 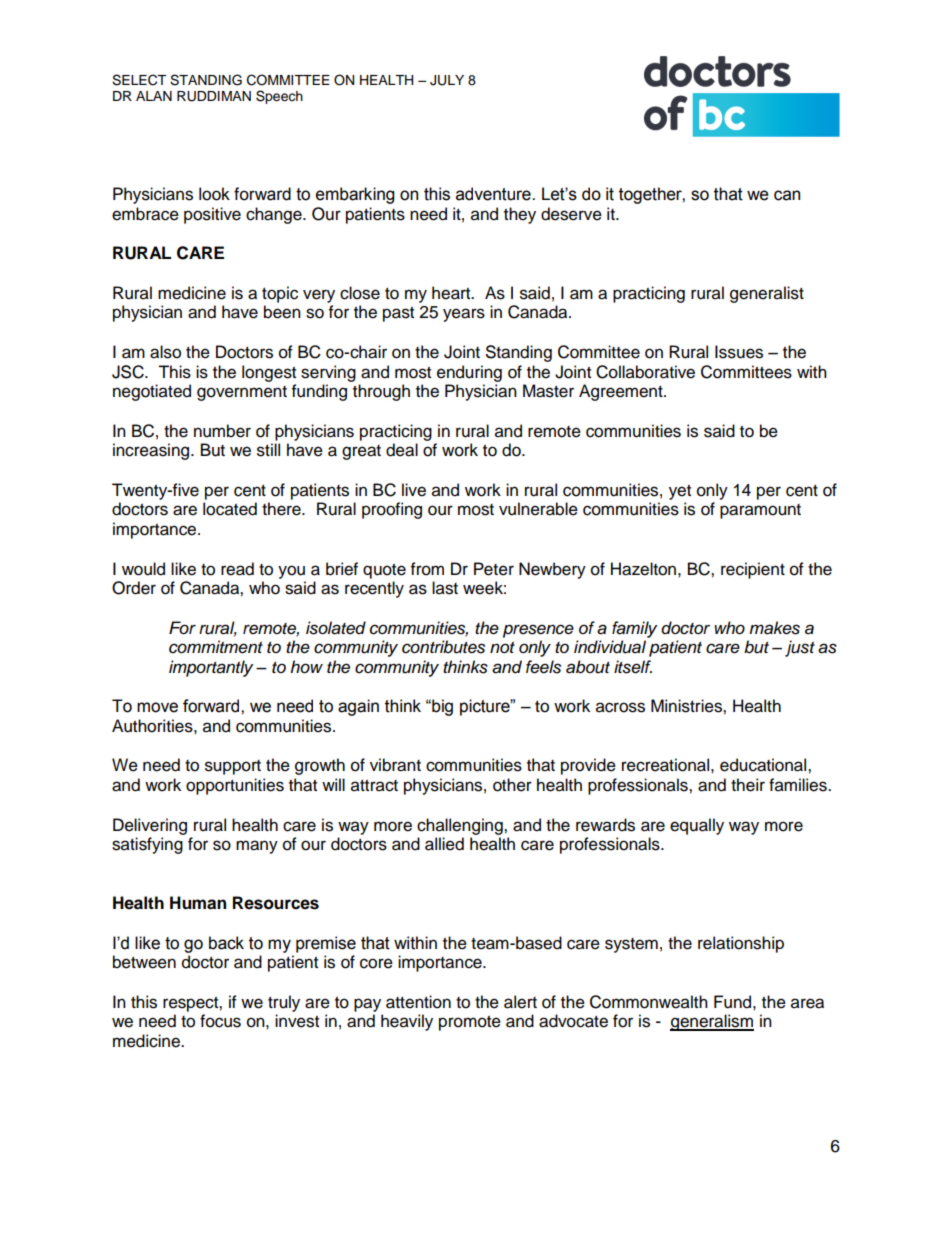 What do you see at coordinates (753, 570) in the image?
I see `recipient` at bounding box center [753, 570].
